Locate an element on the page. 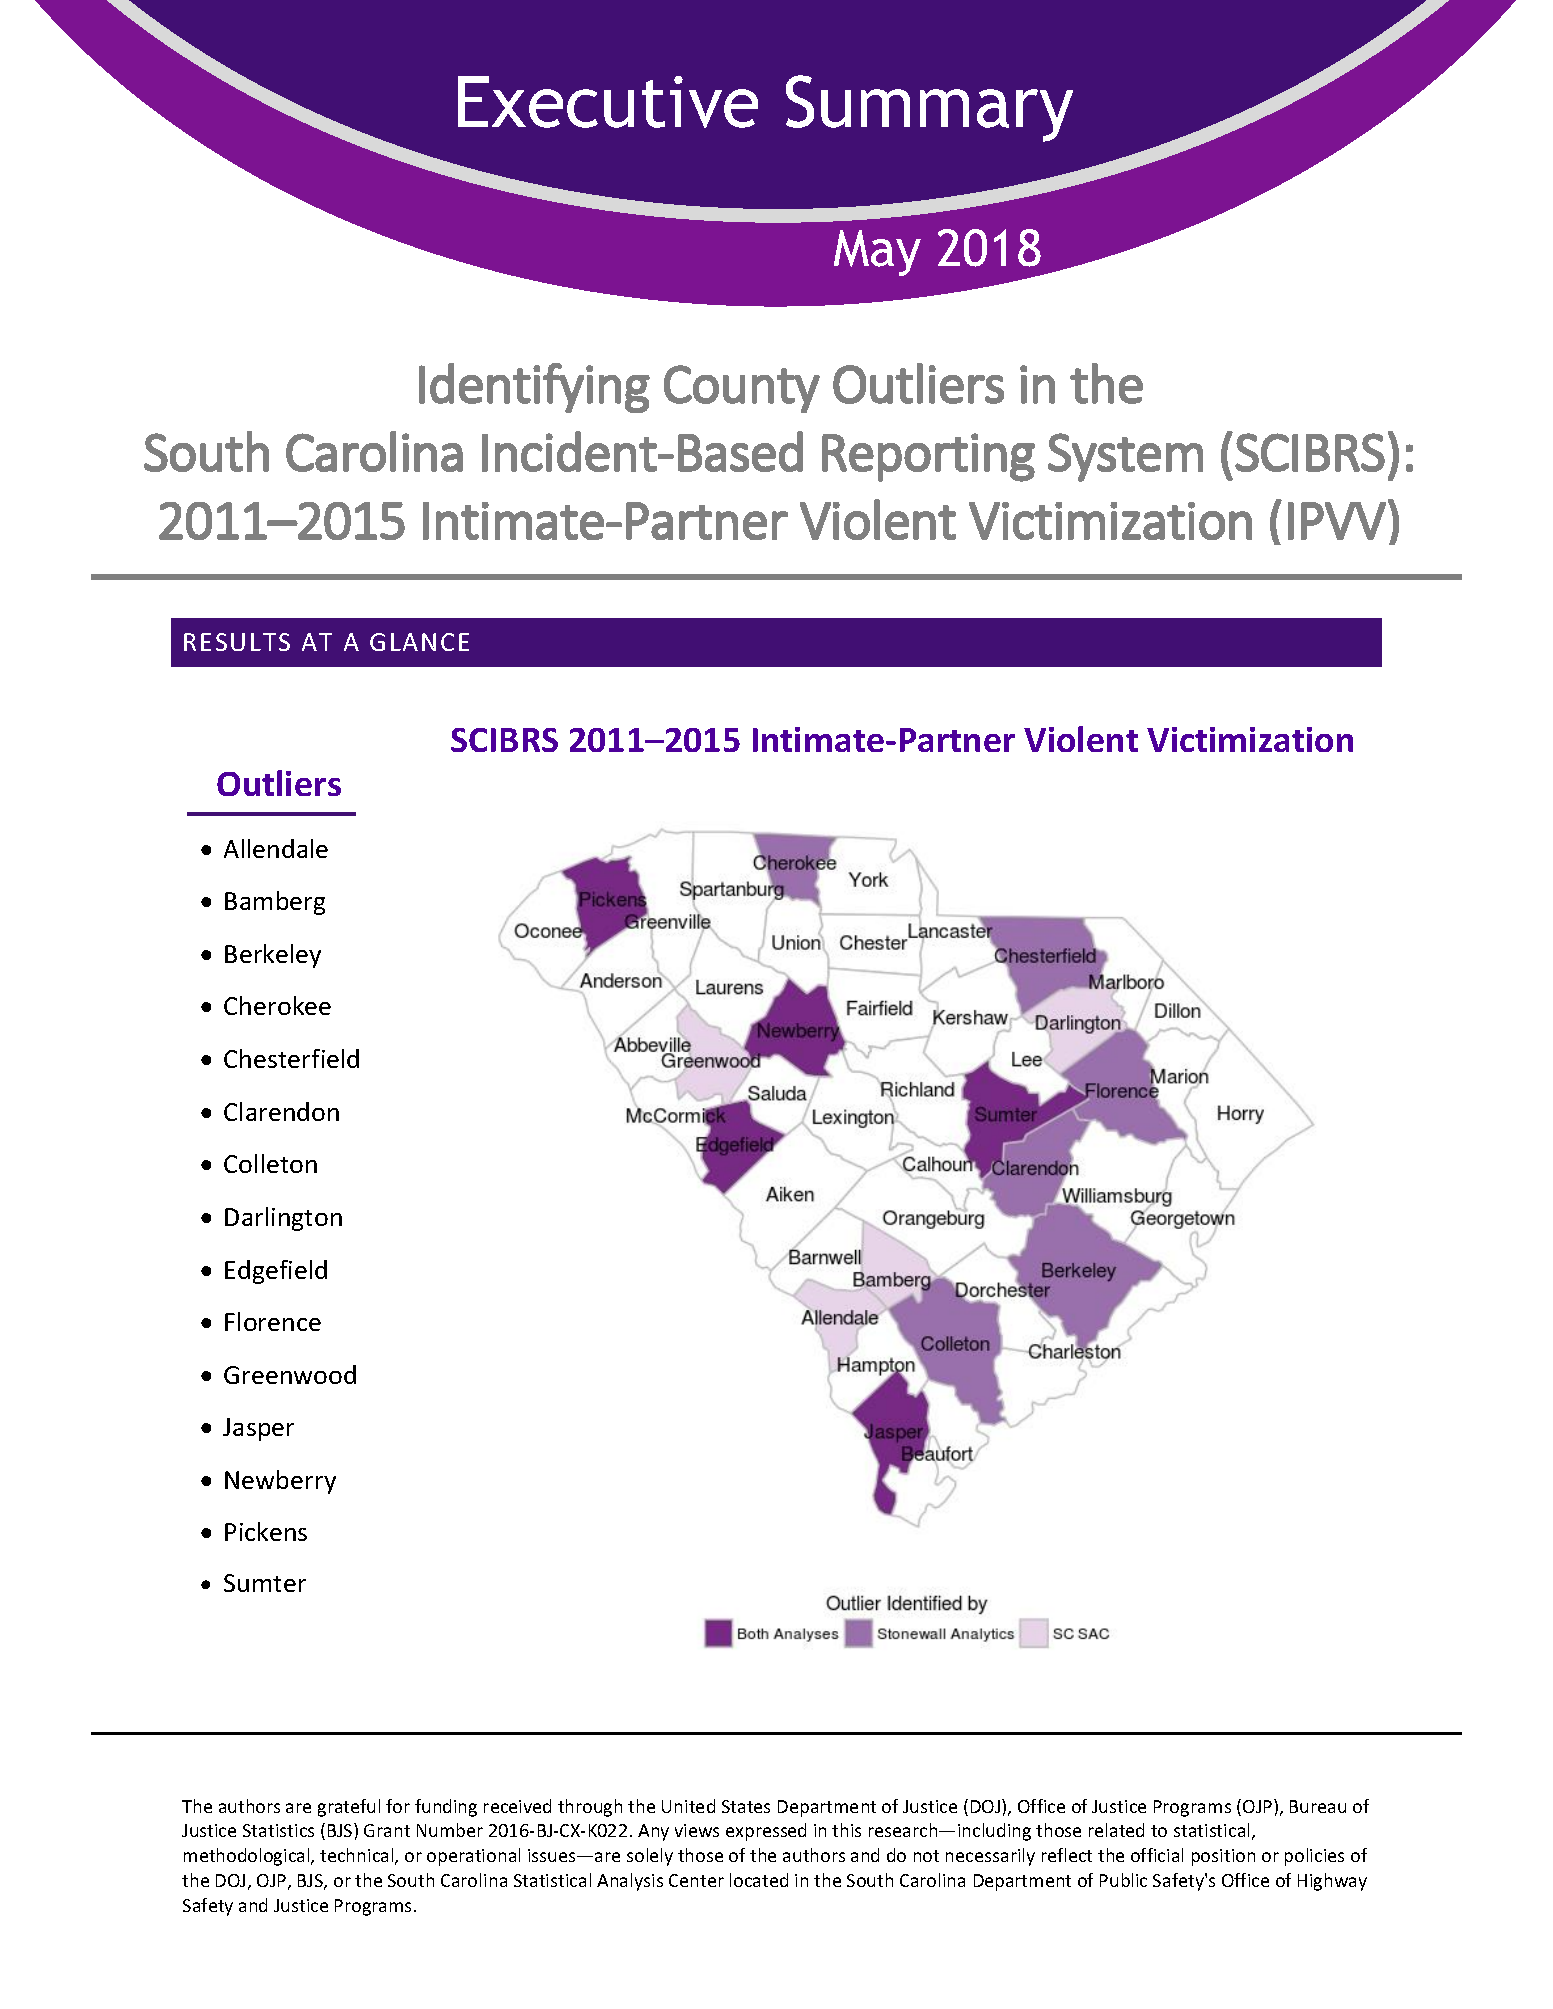 This image has height=2009, width=1553. Summary is located at coordinates (929, 108).
